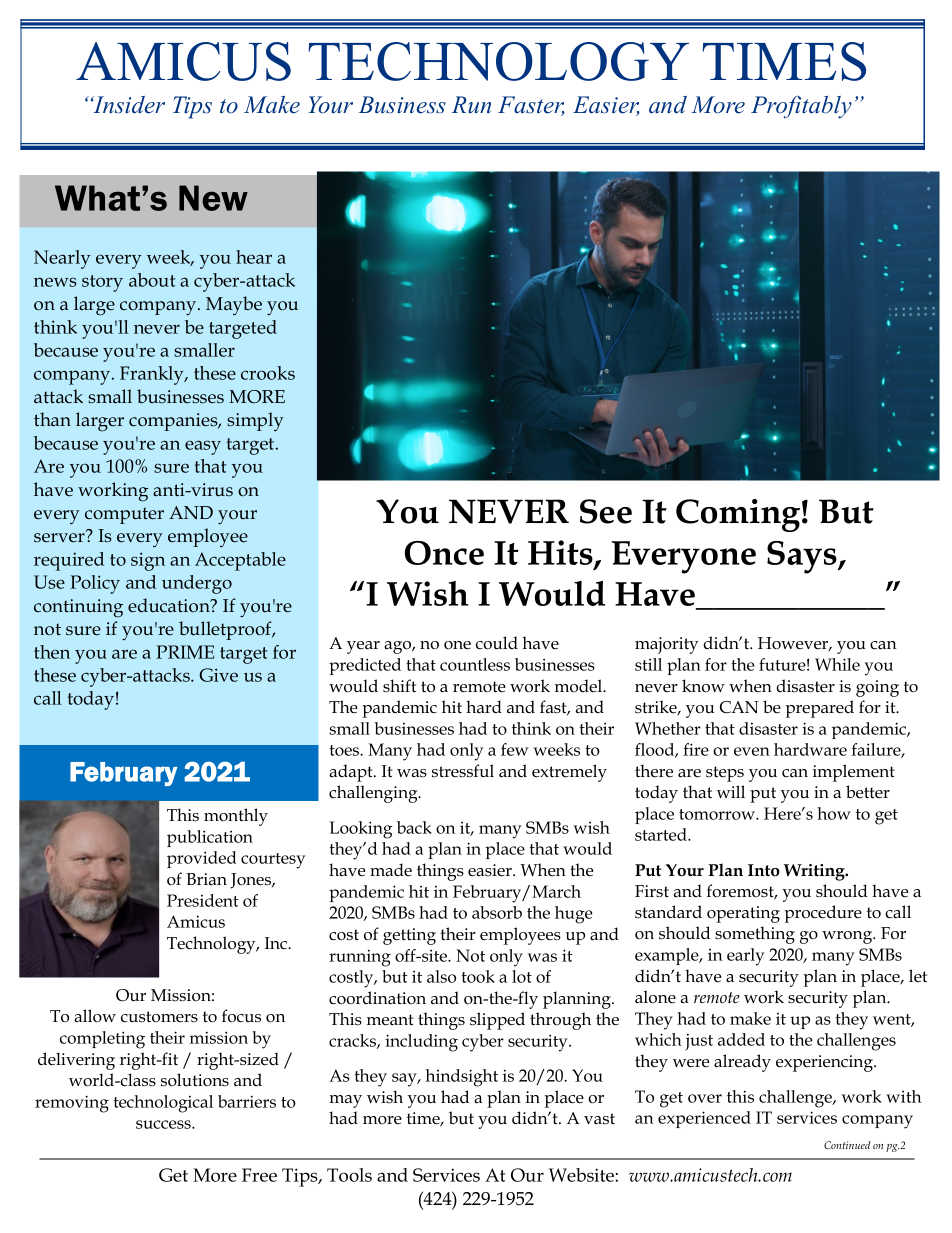  I want to click on Profitably, so click(801, 107).
